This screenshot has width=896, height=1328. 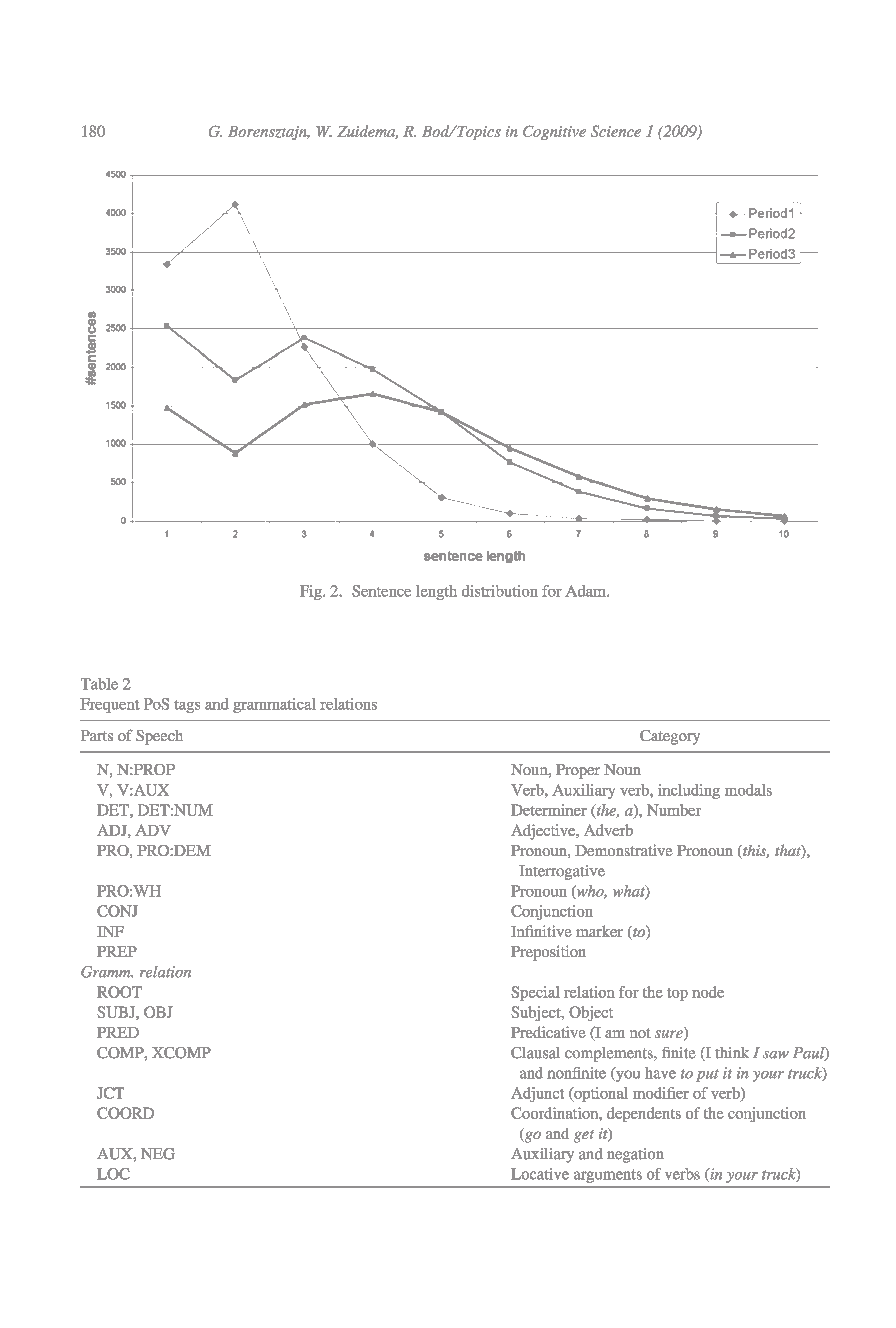 I want to click on Bod, so click(x=437, y=131).
